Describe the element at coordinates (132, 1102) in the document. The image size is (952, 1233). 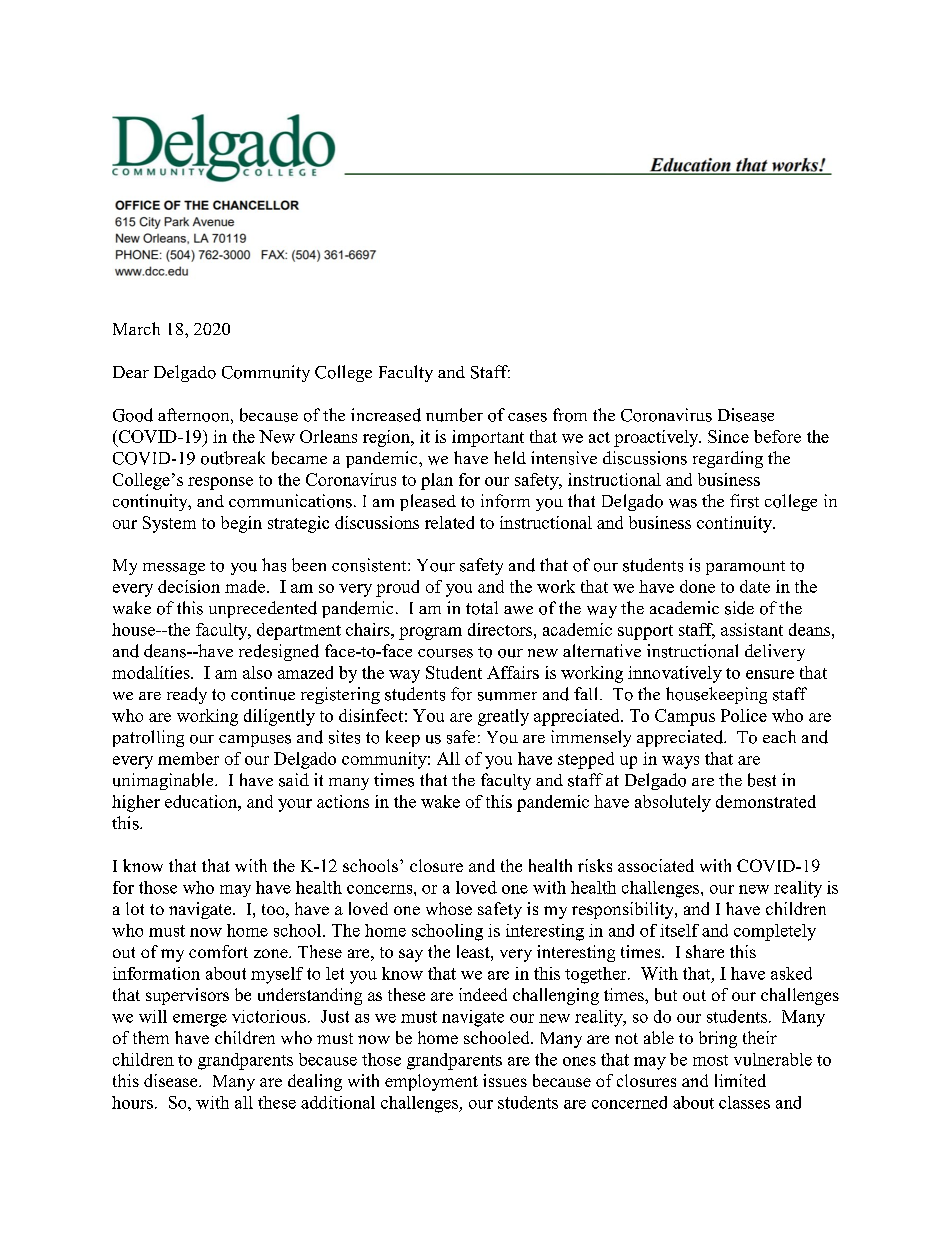
I see `hours` at that location.
